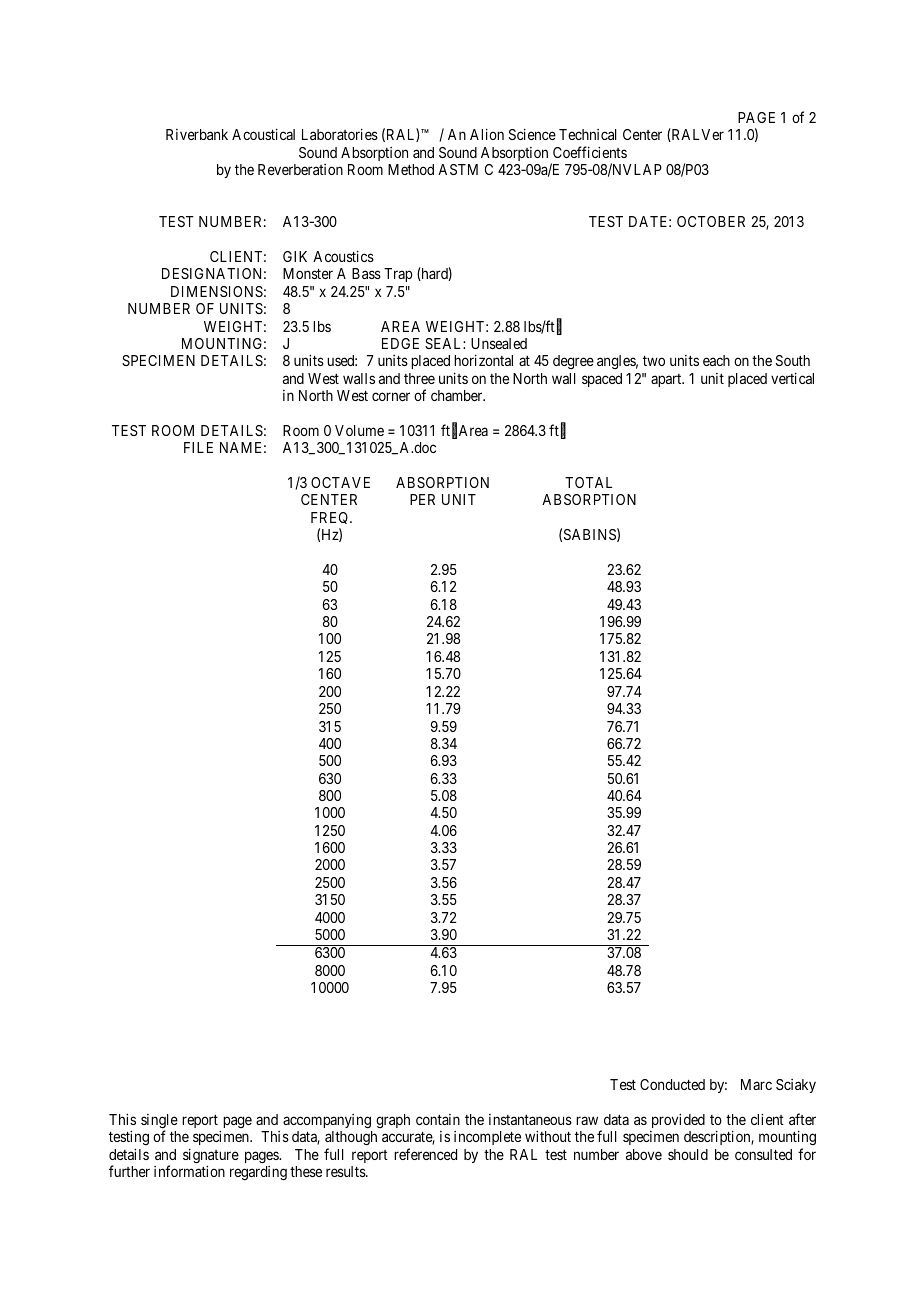 The width and height of the screenshot is (924, 1308). I want to click on OCTOBER, so click(711, 221).
